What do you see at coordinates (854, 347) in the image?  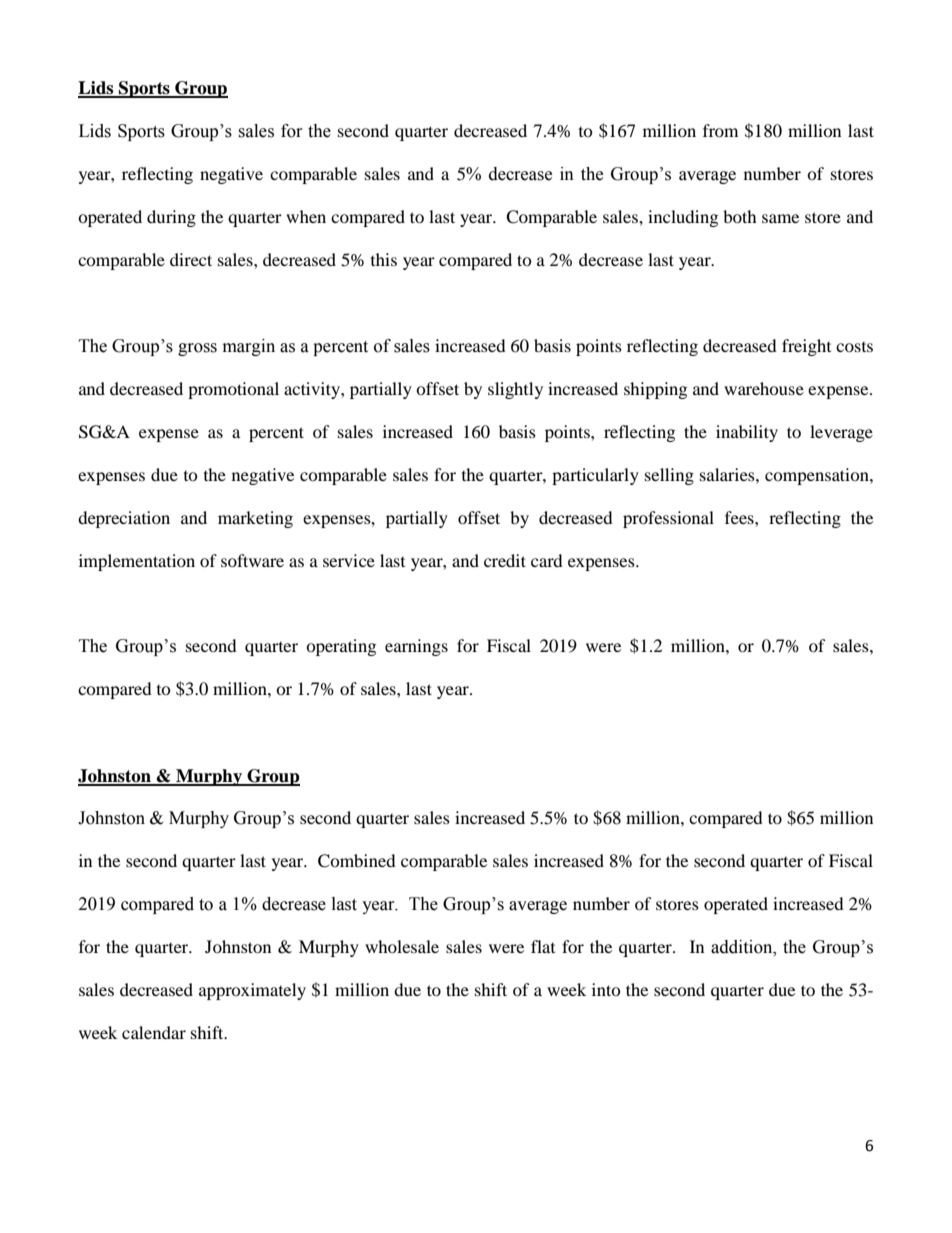 I see `costs` at bounding box center [854, 347].
